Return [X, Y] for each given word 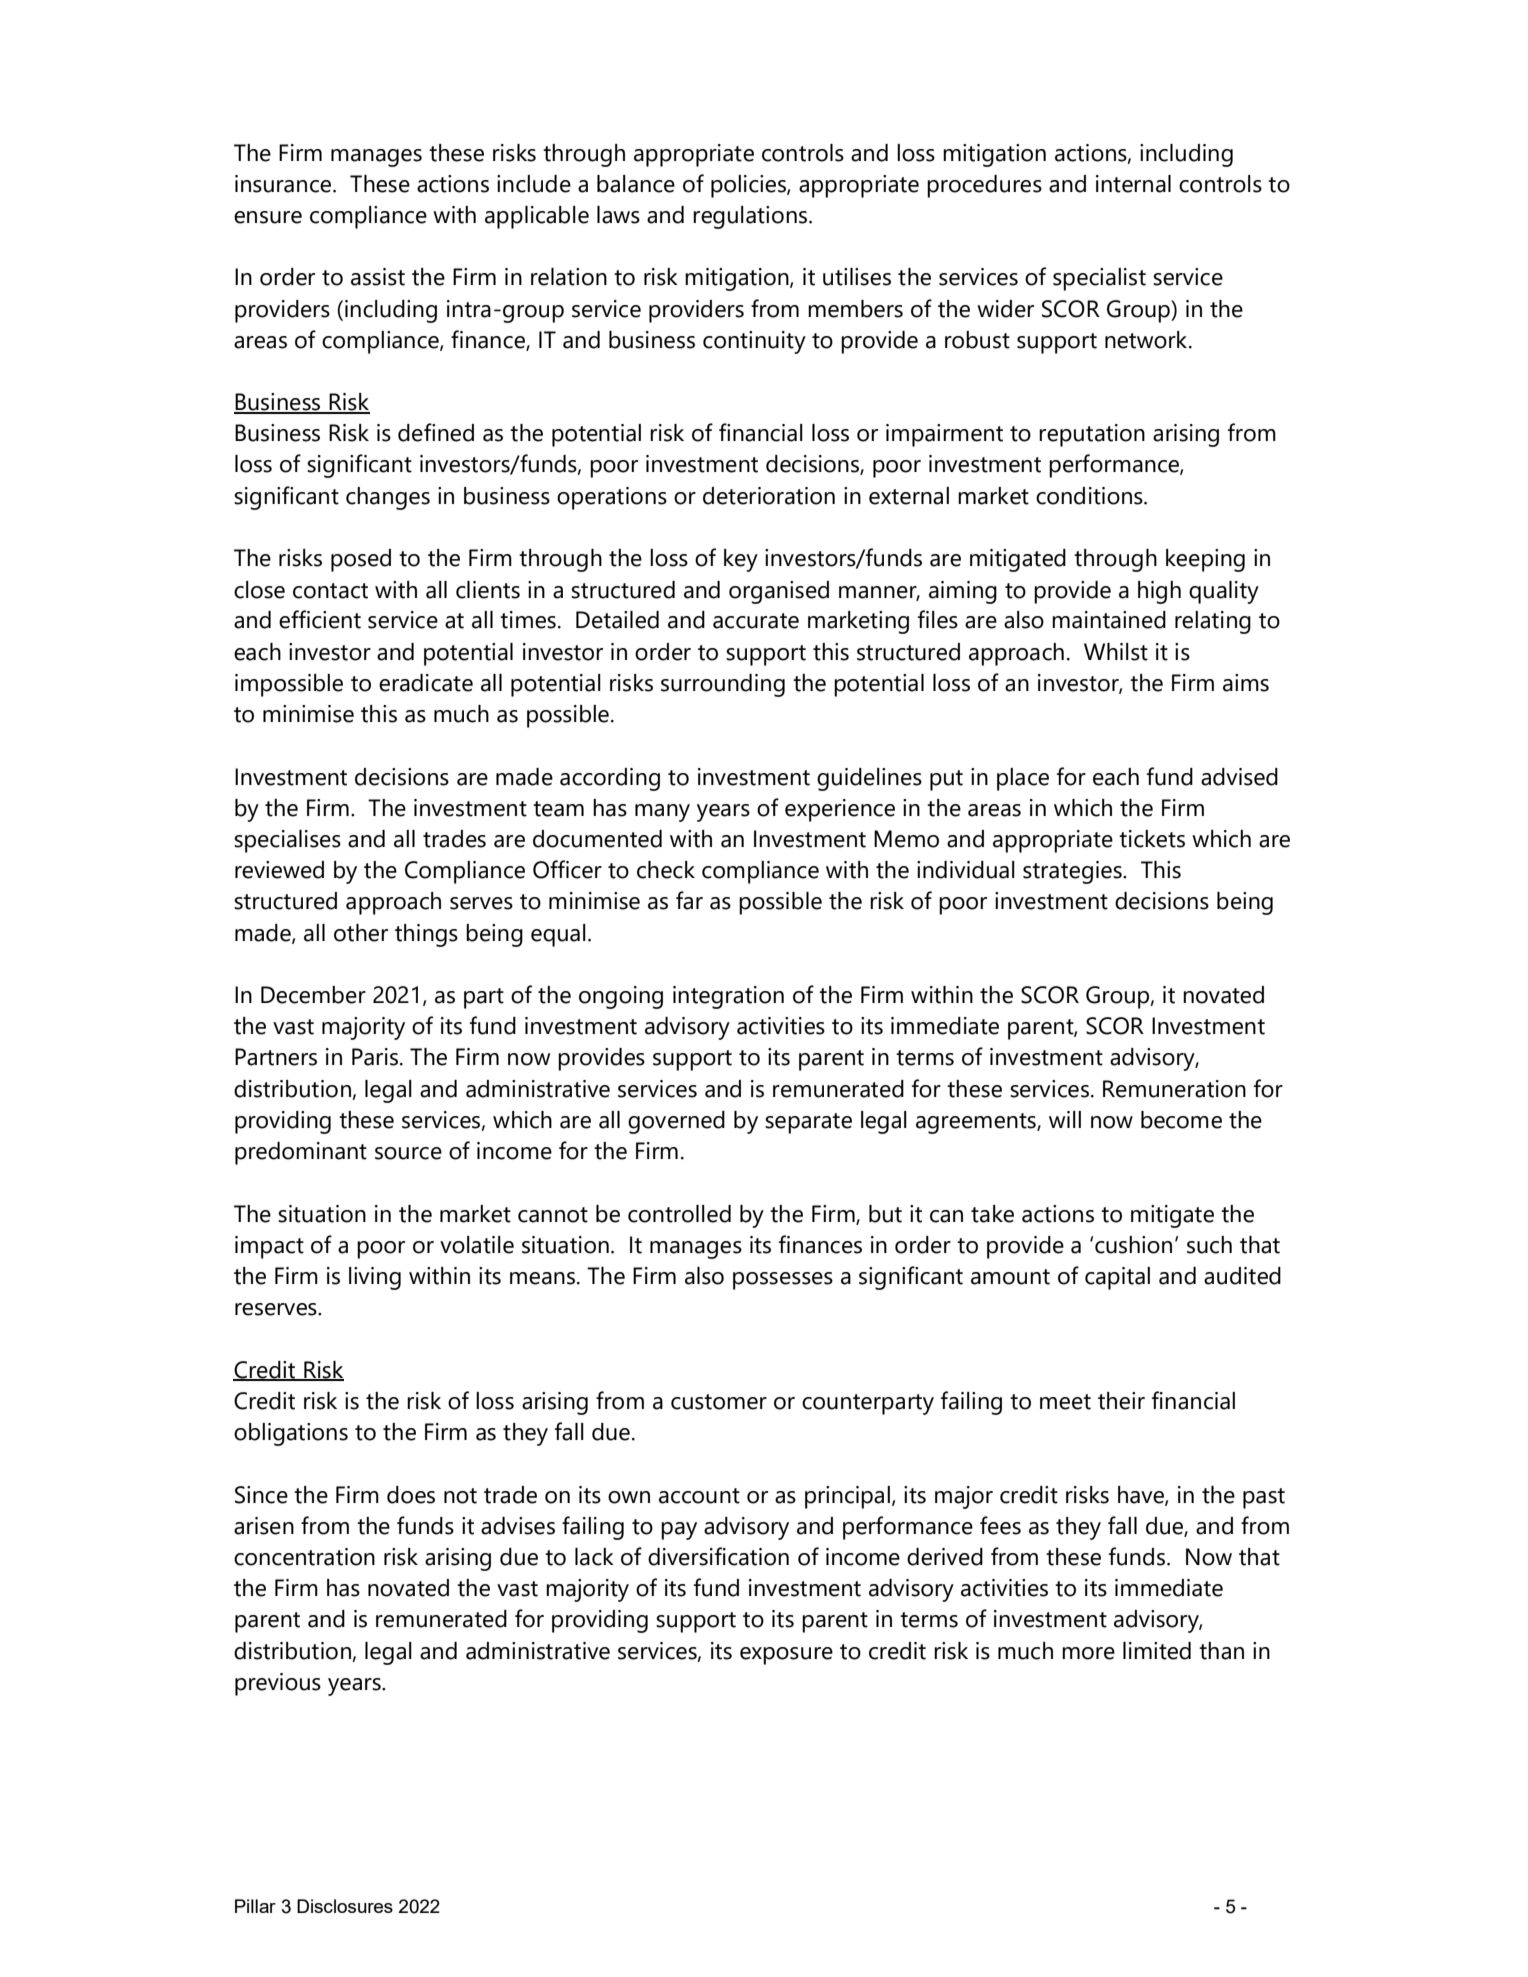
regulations [751, 217]
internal [1133, 184]
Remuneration [1174, 1089]
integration [728, 997]
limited [1157, 1651]
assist [378, 277]
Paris [375, 1057]
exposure [786, 1656]
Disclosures [345, 1906]
